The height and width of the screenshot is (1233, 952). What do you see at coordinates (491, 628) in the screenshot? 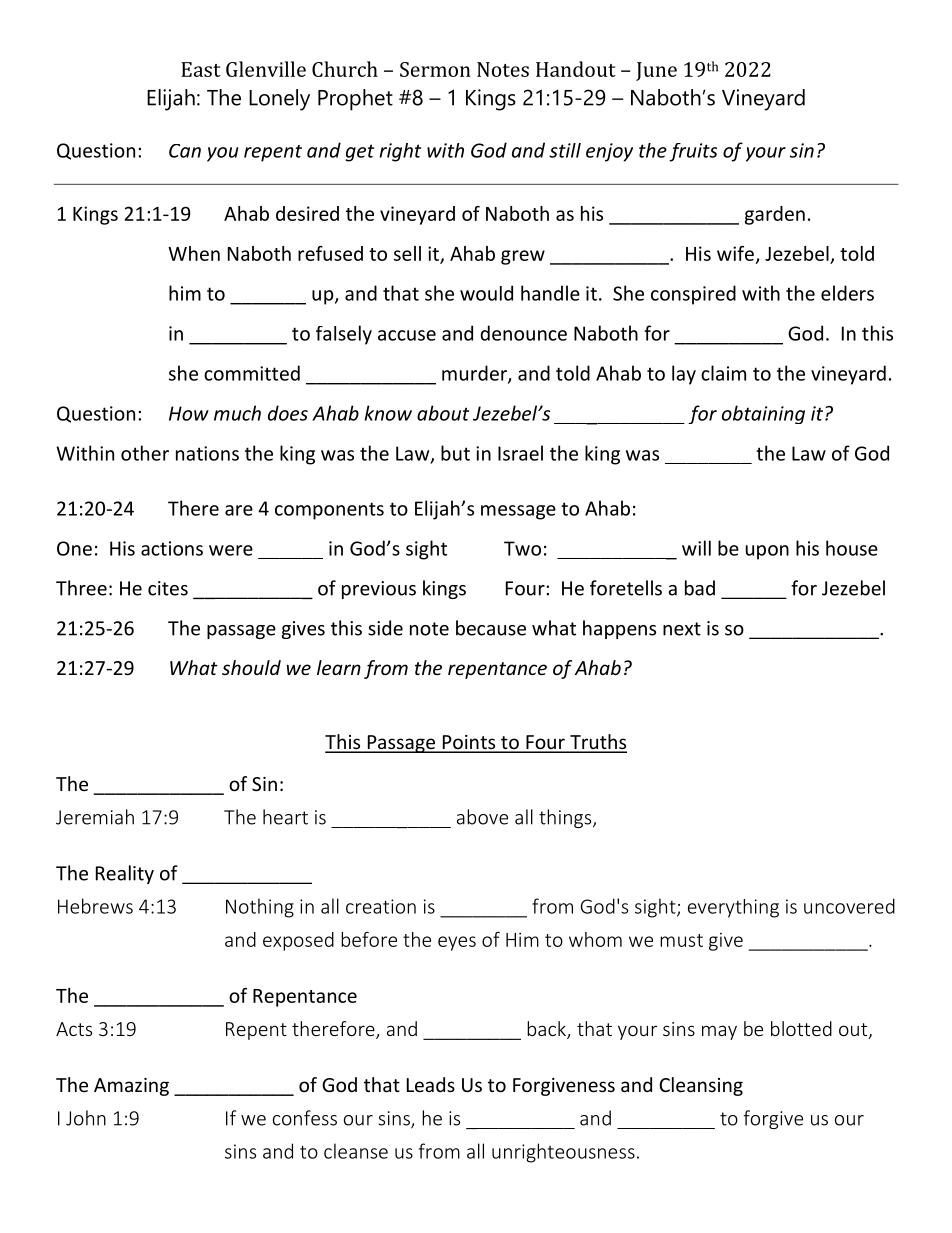
I see `because` at bounding box center [491, 628].
